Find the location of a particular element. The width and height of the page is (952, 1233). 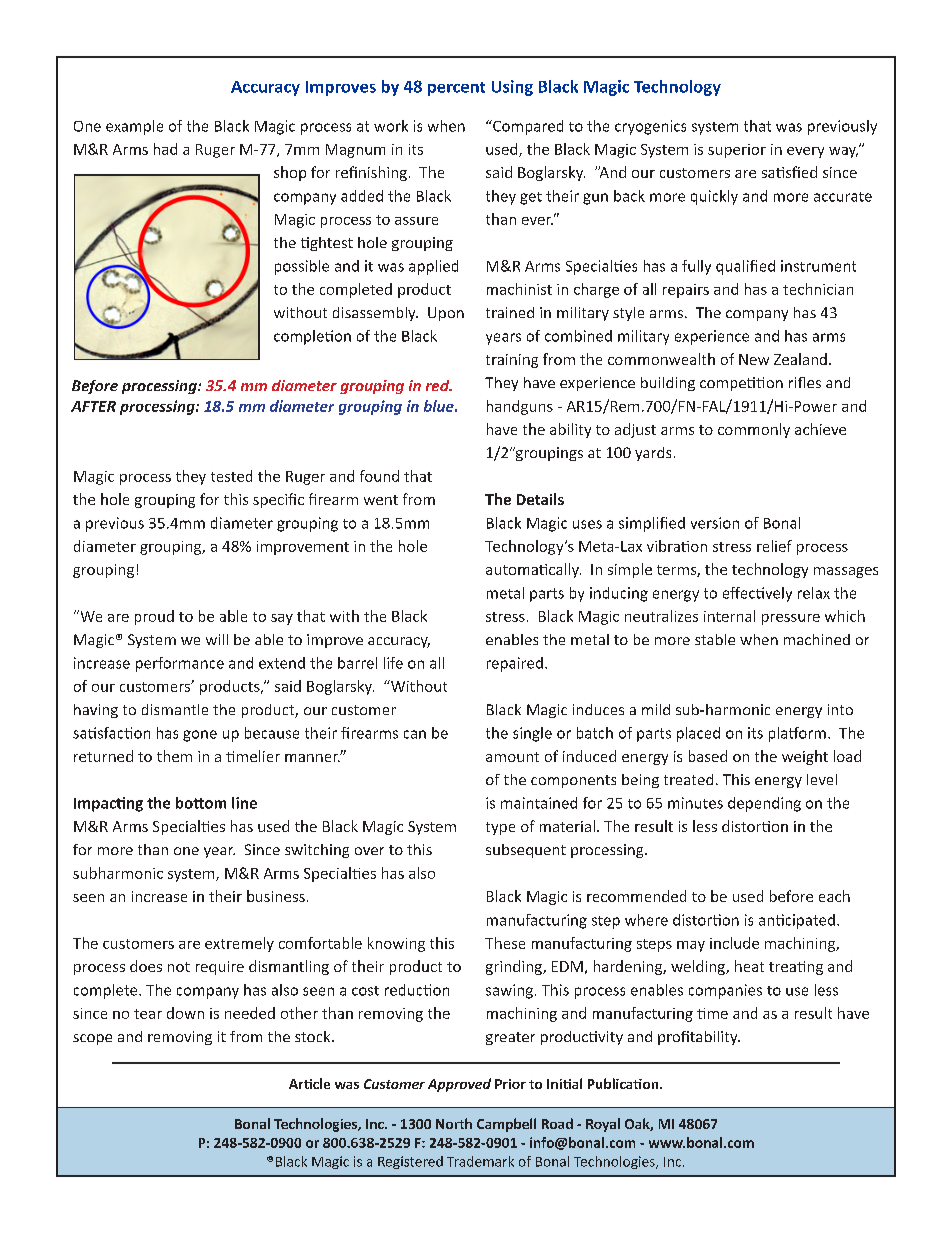

had is located at coordinates (165, 149).
